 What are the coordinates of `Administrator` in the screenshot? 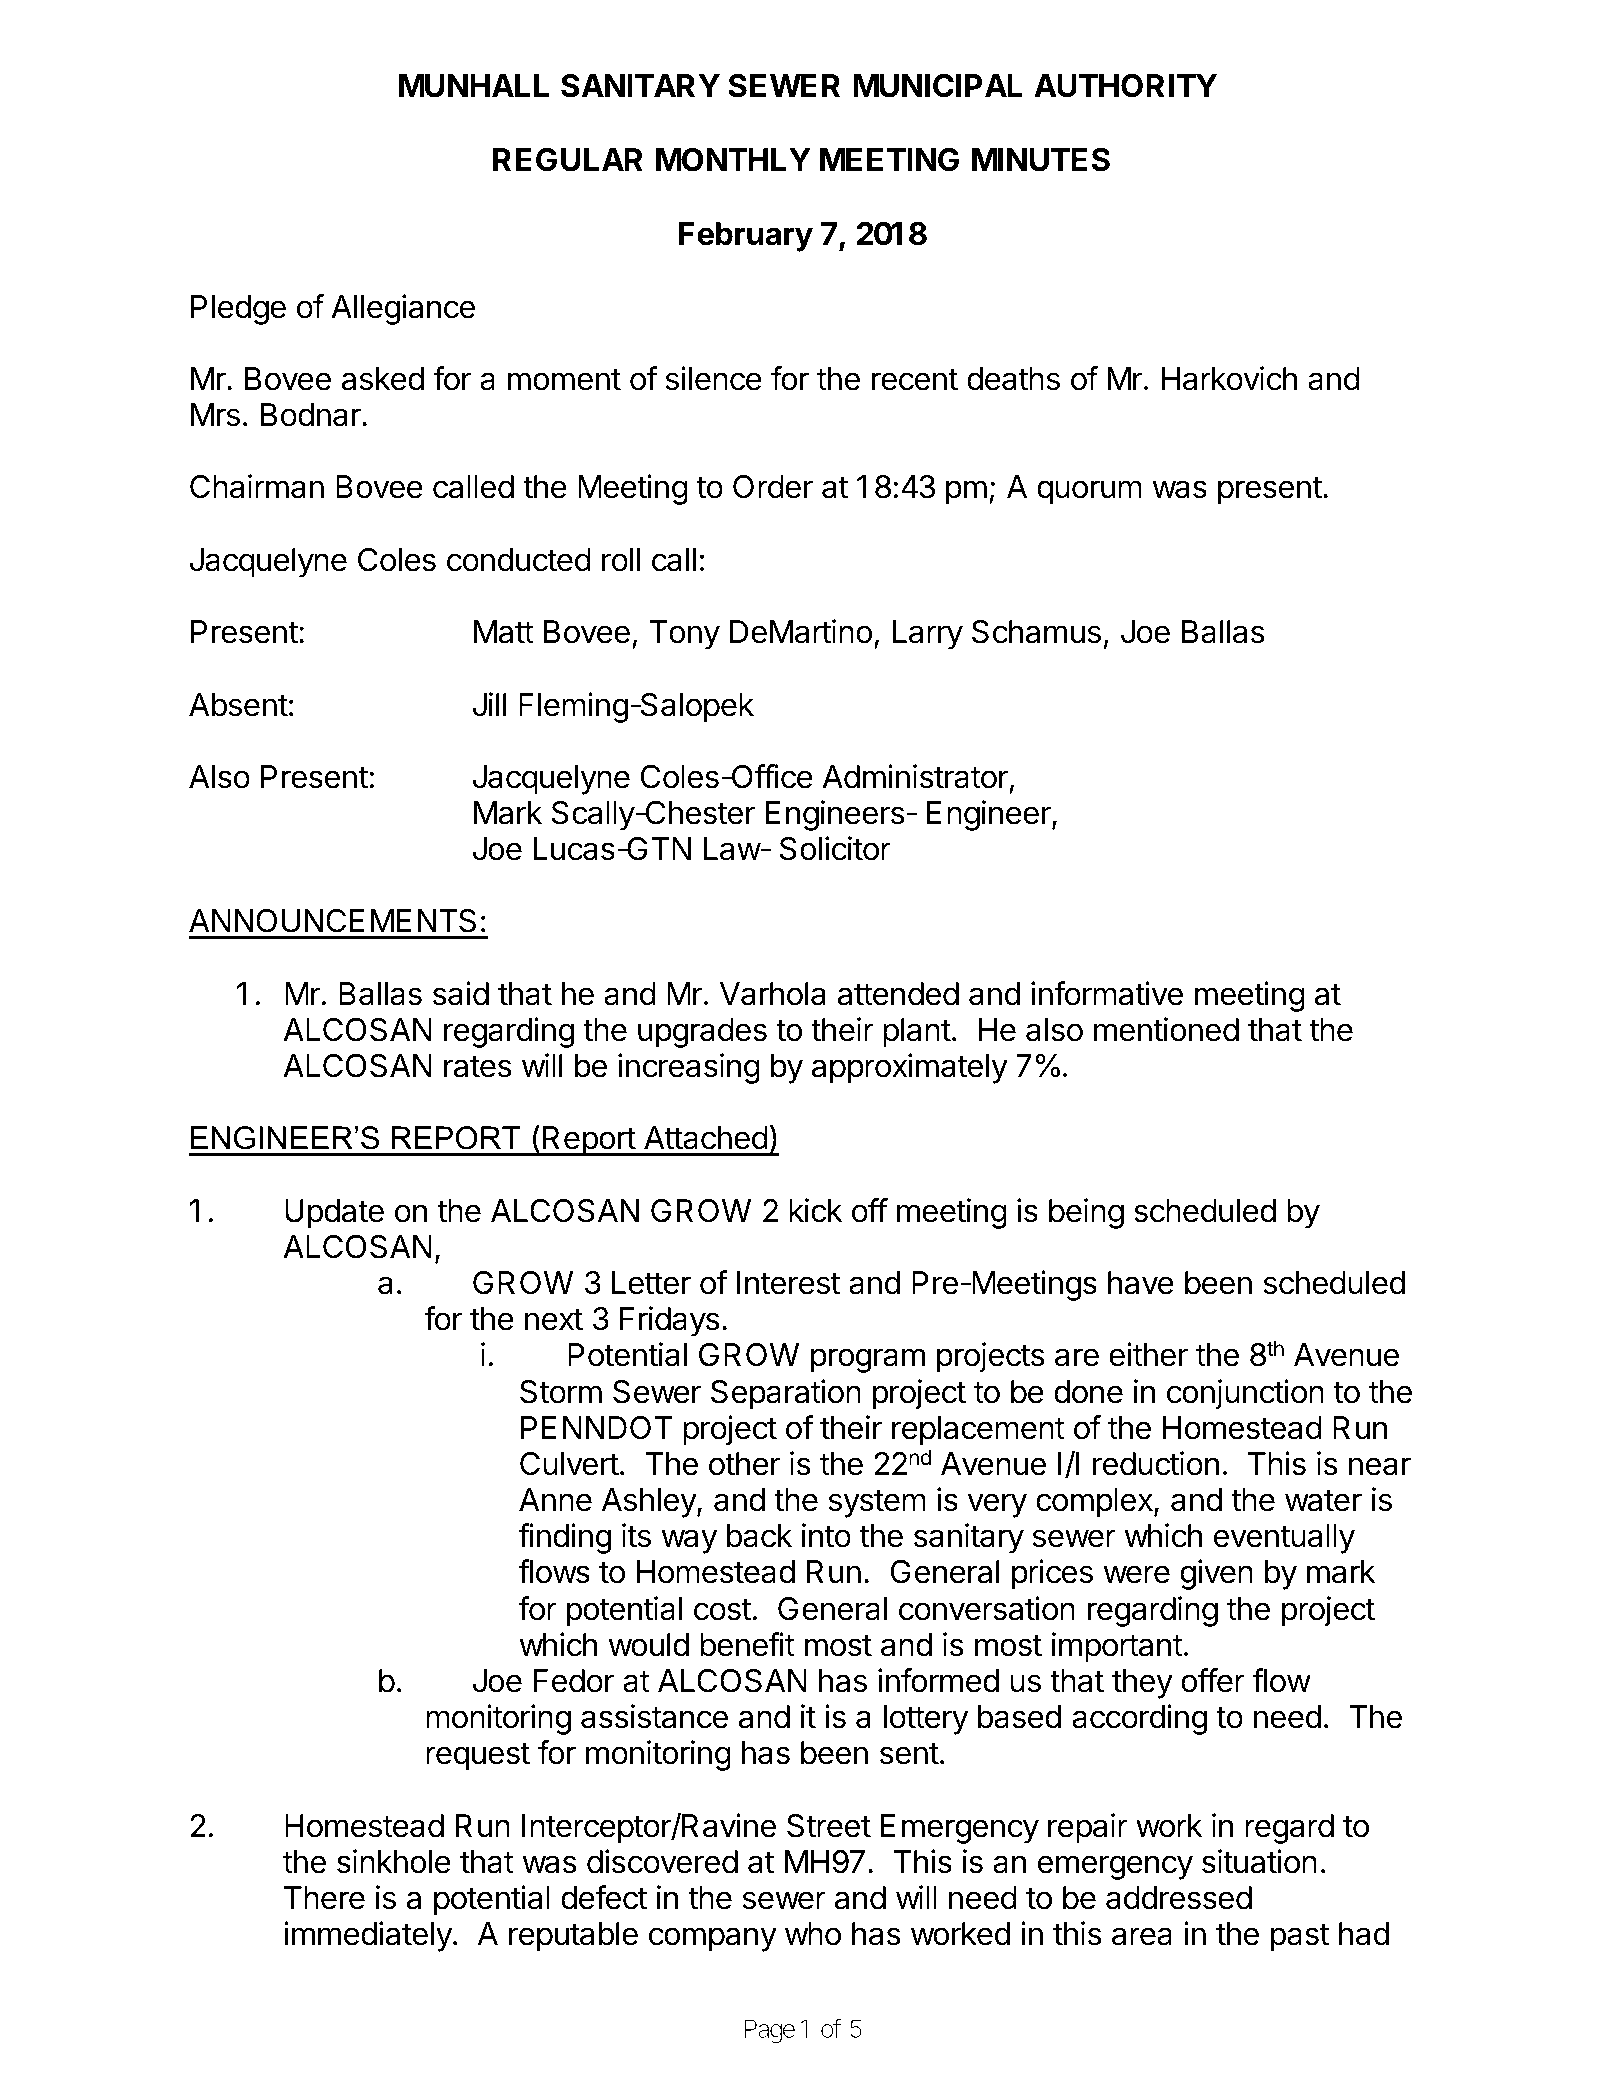 It's located at (915, 776).
